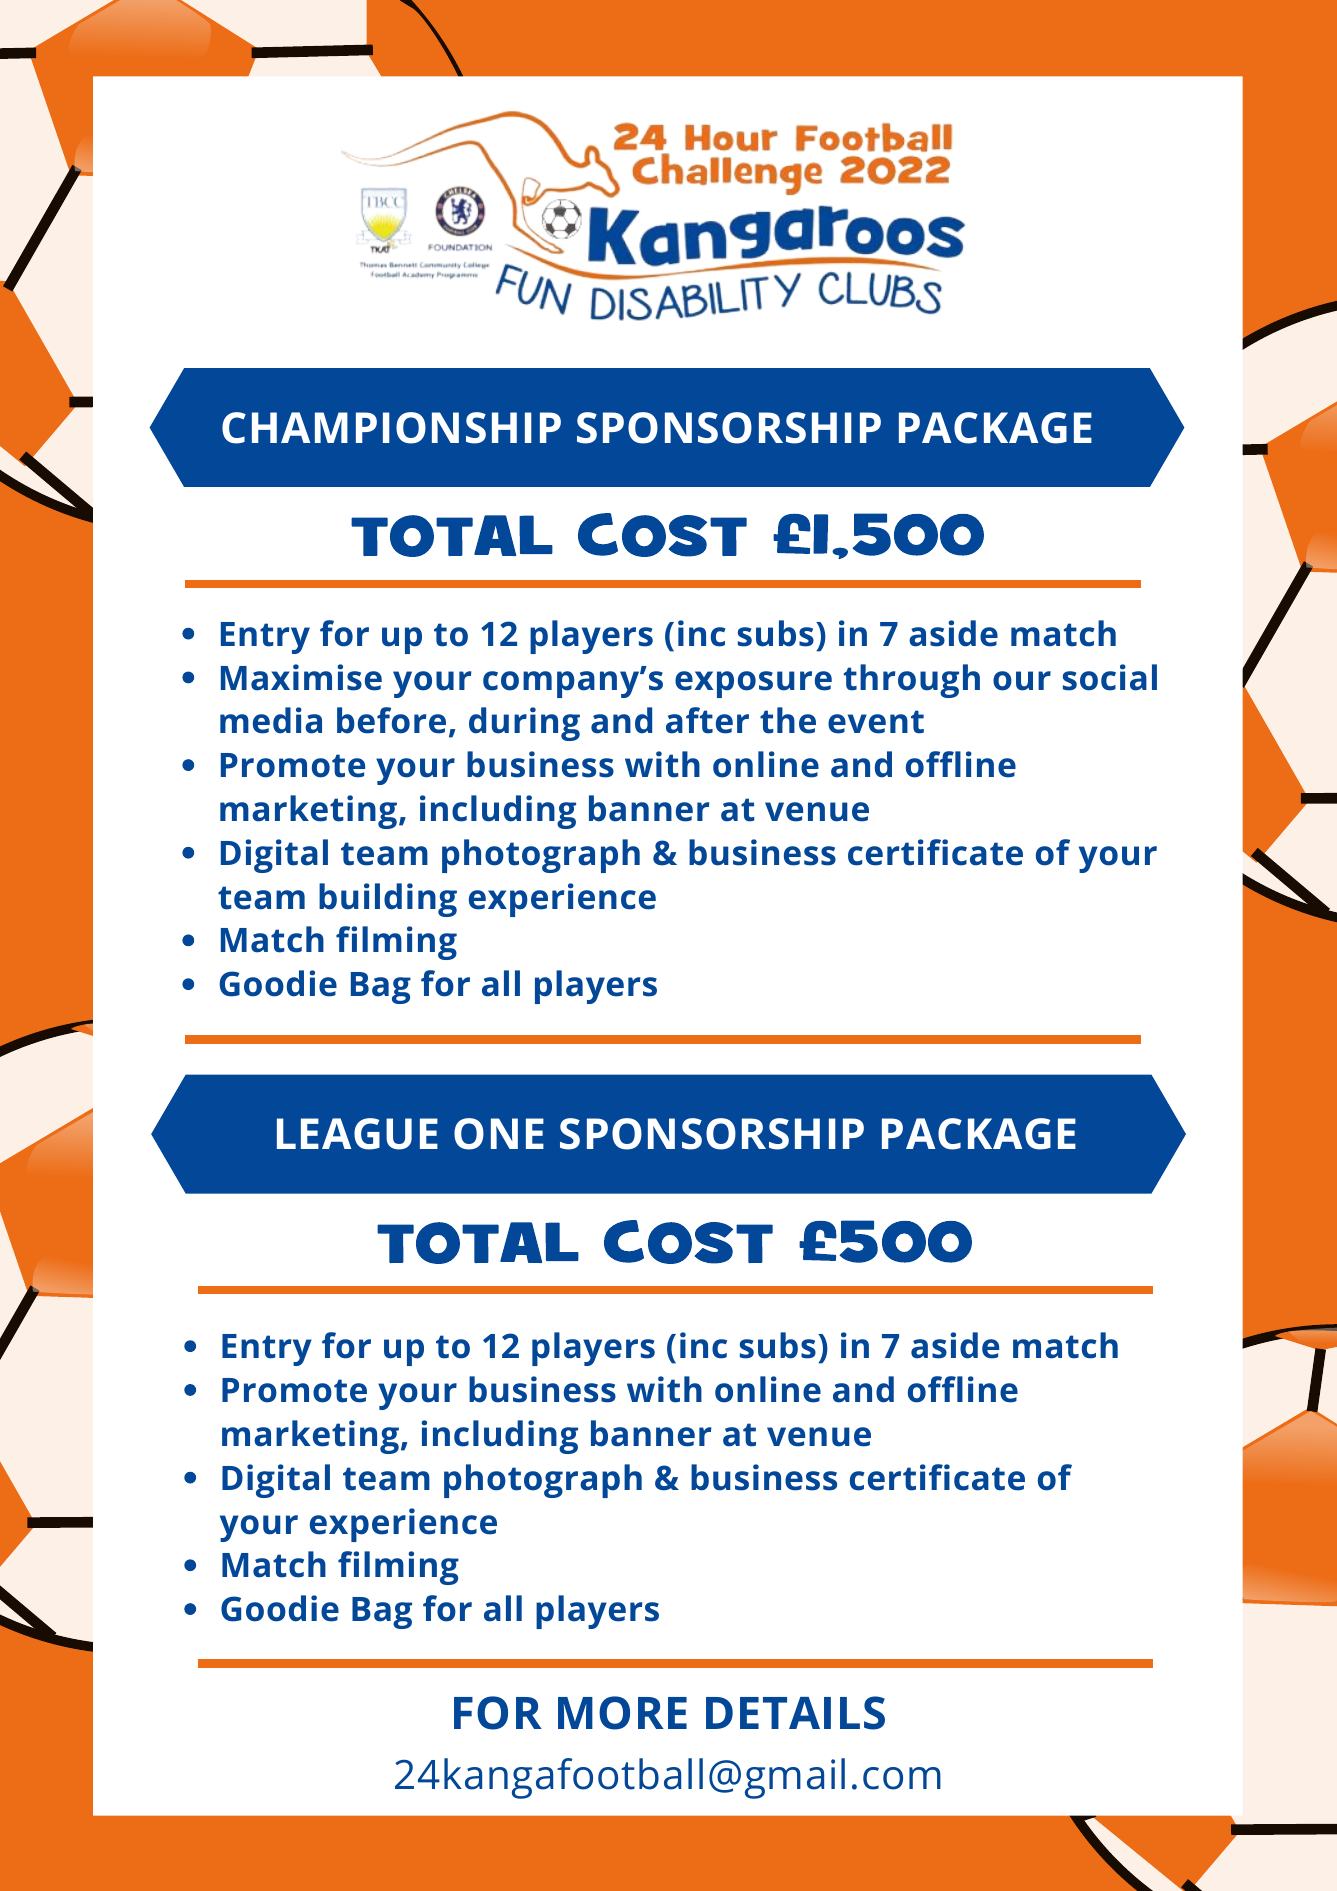 This screenshot has width=1337, height=1891. What do you see at coordinates (391, 720) in the screenshot?
I see `before` at bounding box center [391, 720].
